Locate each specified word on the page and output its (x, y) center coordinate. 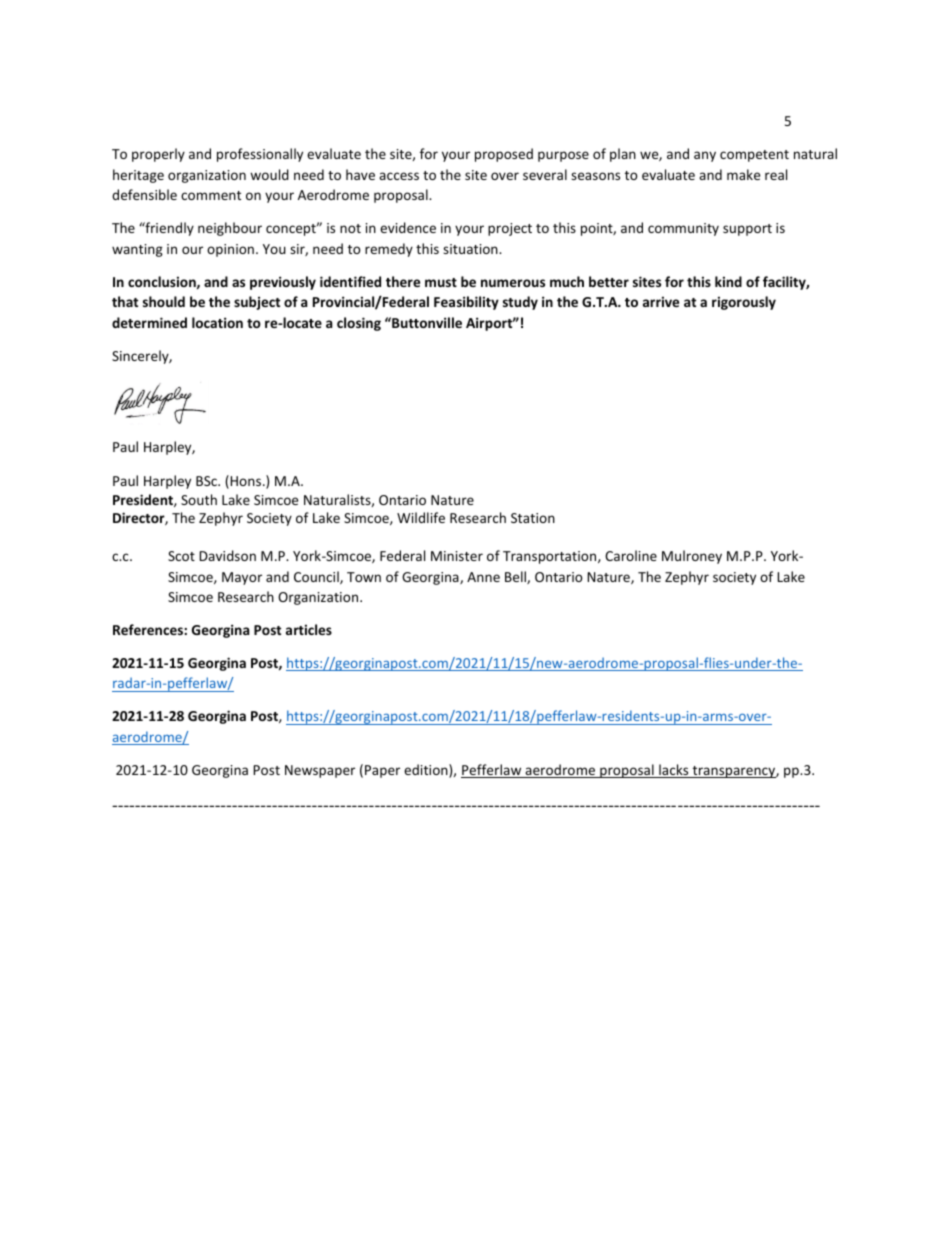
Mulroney (692, 557)
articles (309, 629)
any (705, 156)
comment (211, 195)
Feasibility (466, 303)
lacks (674, 771)
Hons (246, 482)
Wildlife (421, 517)
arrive (661, 301)
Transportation (551, 557)
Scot (181, 556)
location (217, 322)
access (399, 176)
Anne (483, 577)
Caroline (631, 555)
